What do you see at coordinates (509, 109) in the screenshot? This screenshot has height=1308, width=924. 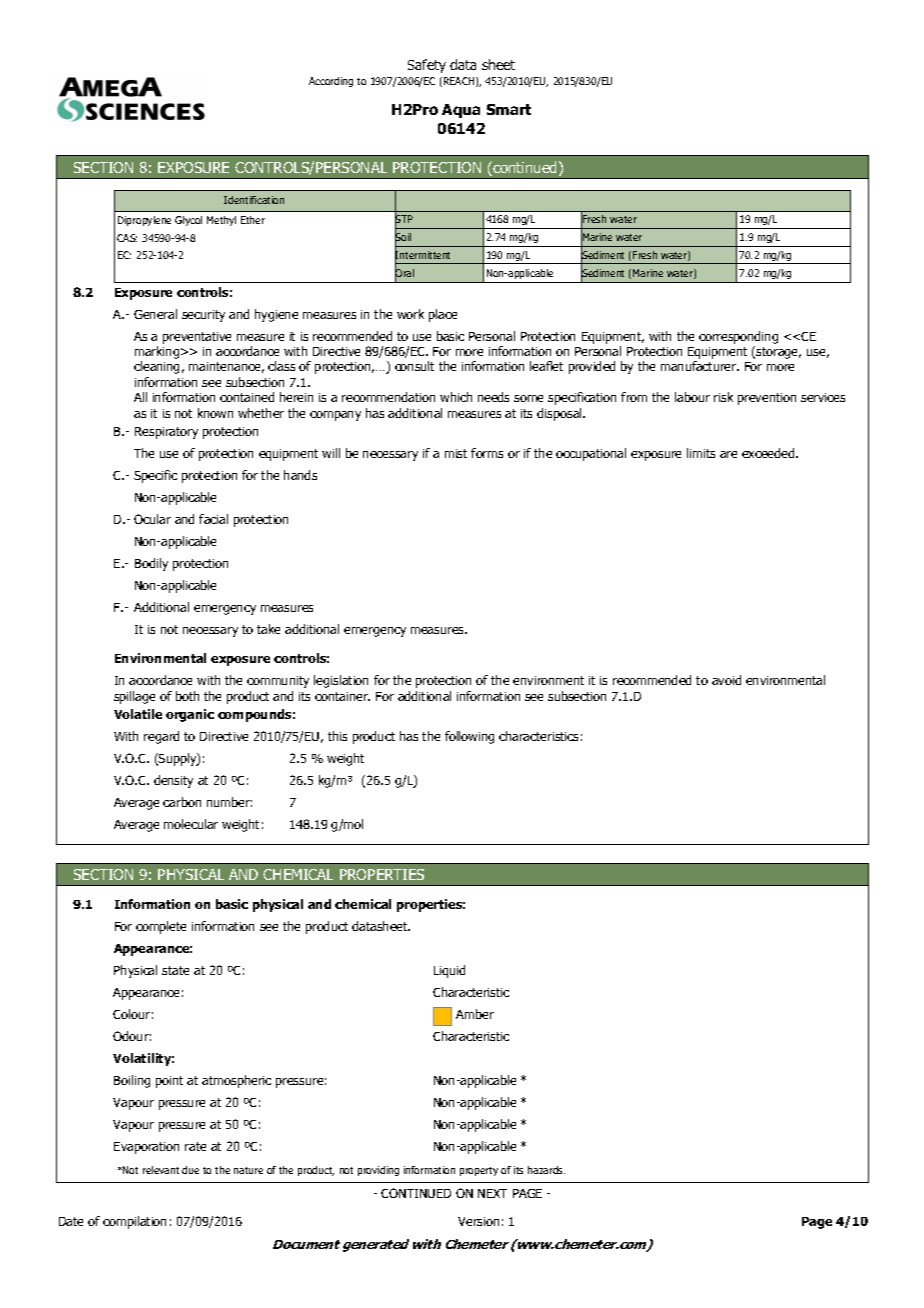 I see `Smart` at bounding box center [509, 109].
